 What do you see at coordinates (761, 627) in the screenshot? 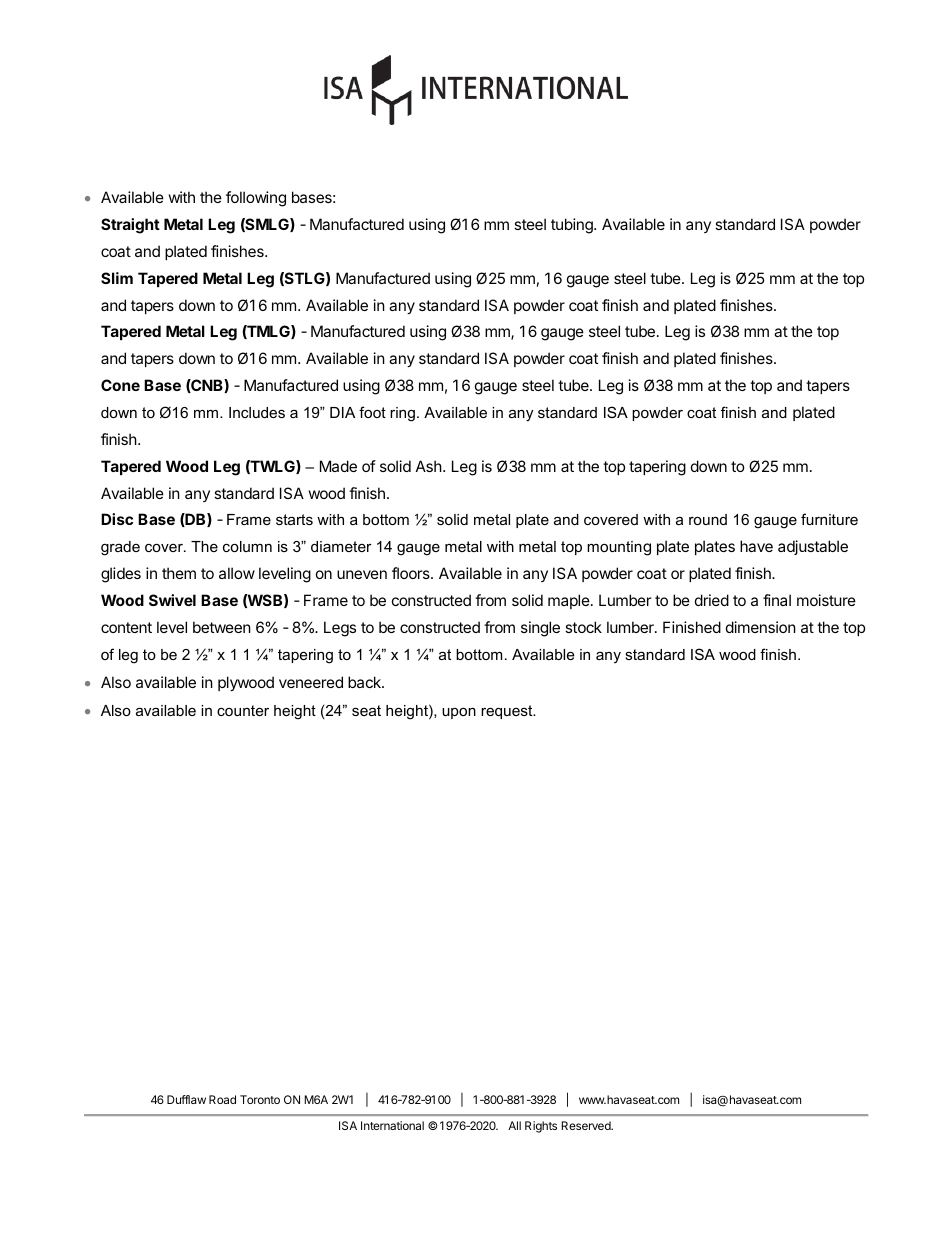
I see `dimension` at bounding box center [761, 627].
